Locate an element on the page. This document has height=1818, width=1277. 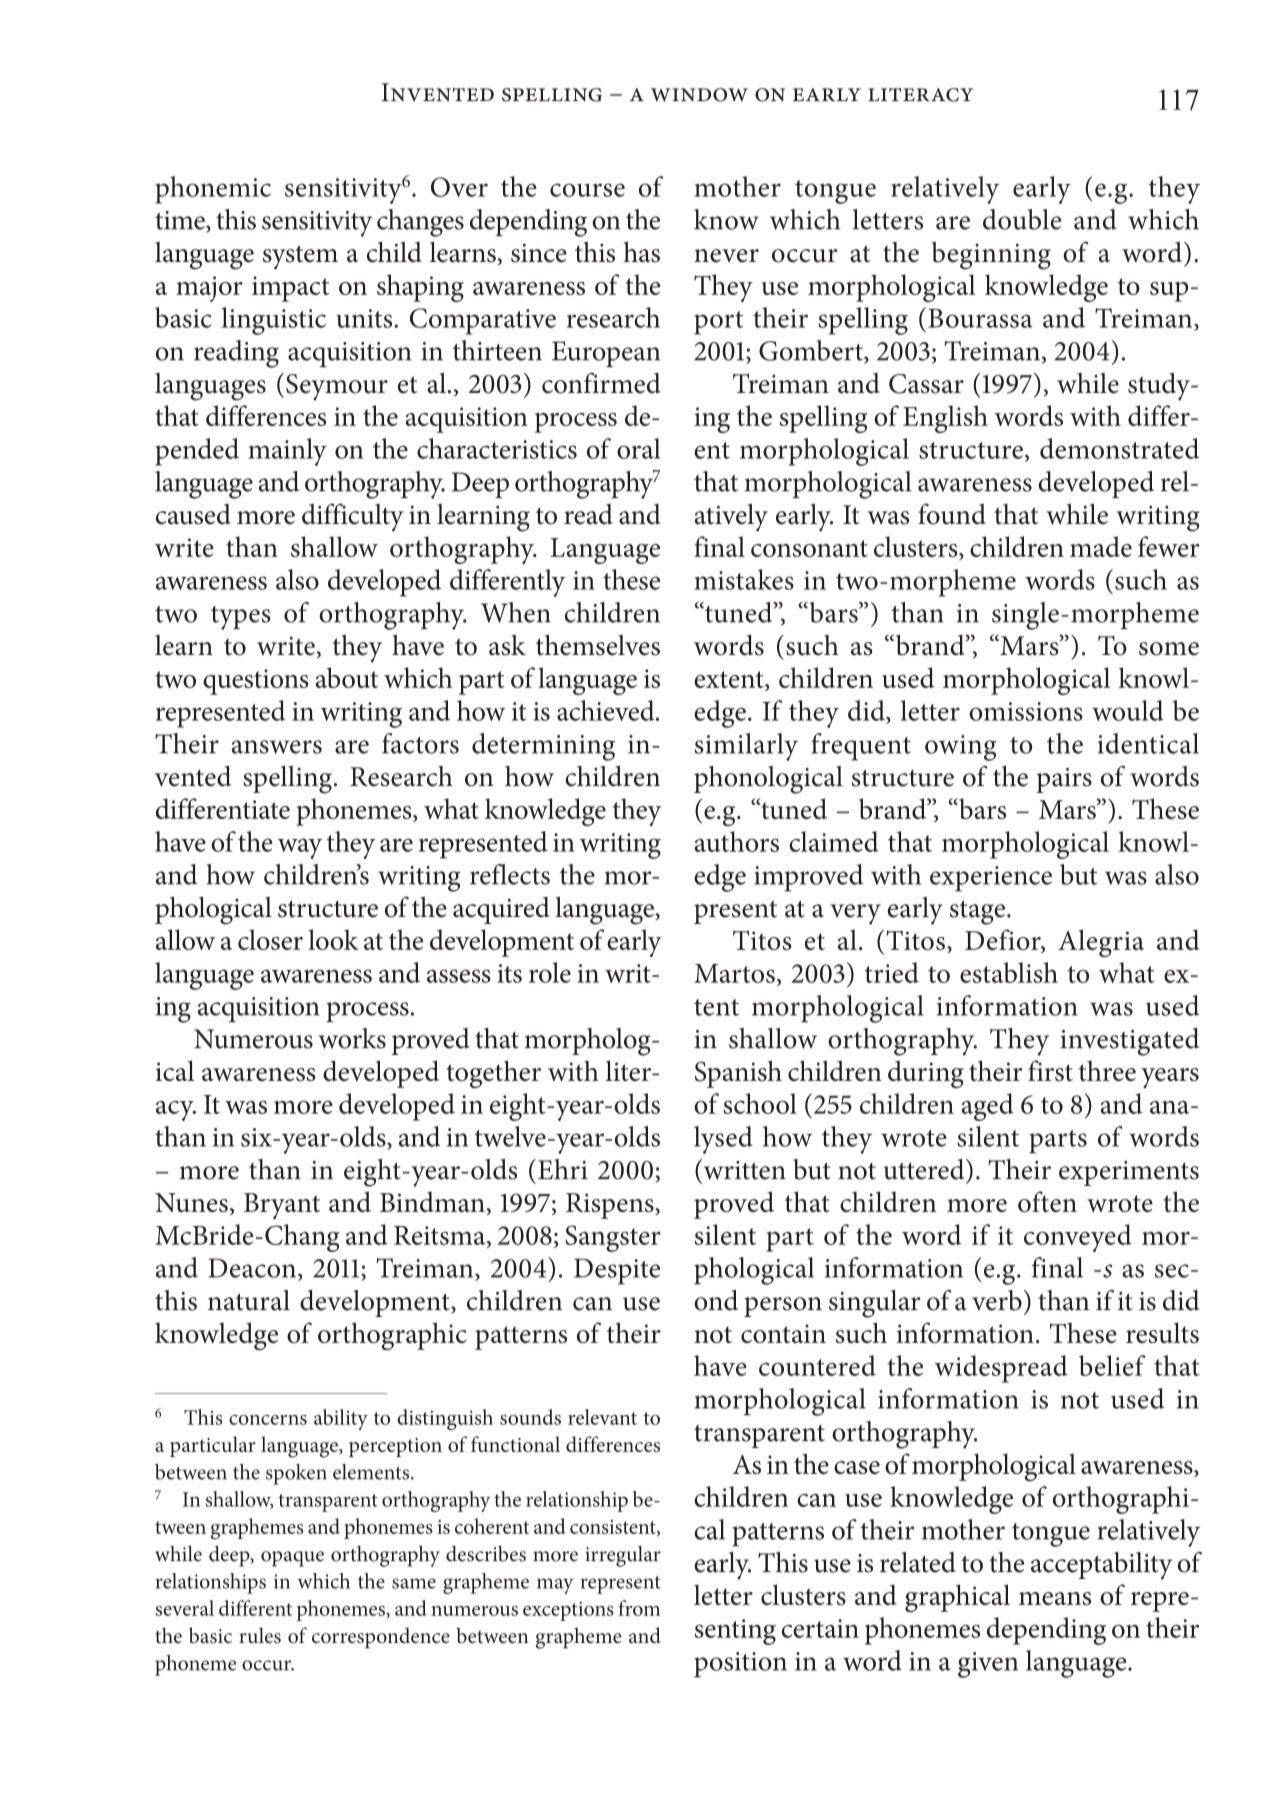
authors is located at coordinates (737, 841).
